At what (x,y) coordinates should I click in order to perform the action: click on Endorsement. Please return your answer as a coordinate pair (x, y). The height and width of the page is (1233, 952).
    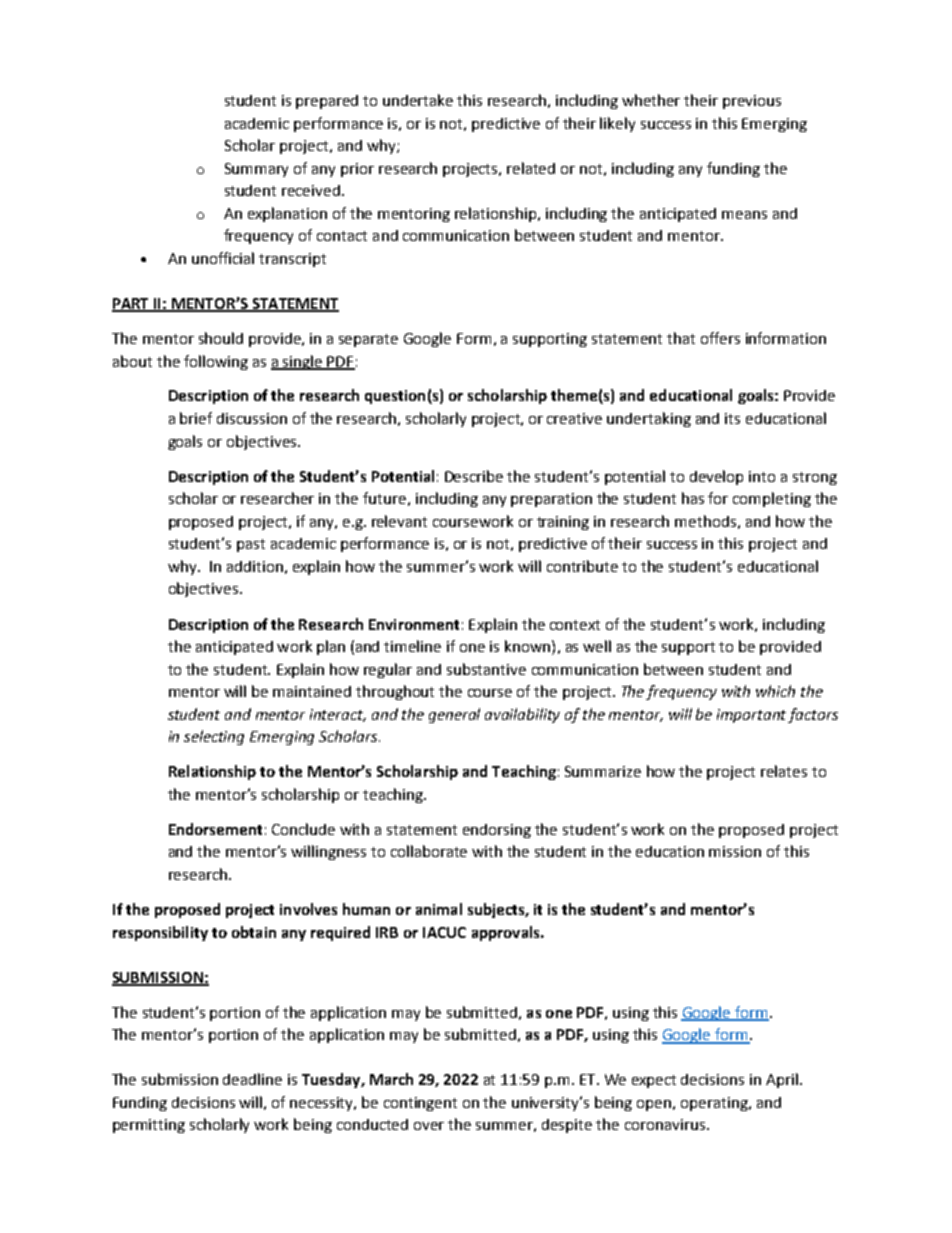
    Looking at the image, I should click on (215, 829).
